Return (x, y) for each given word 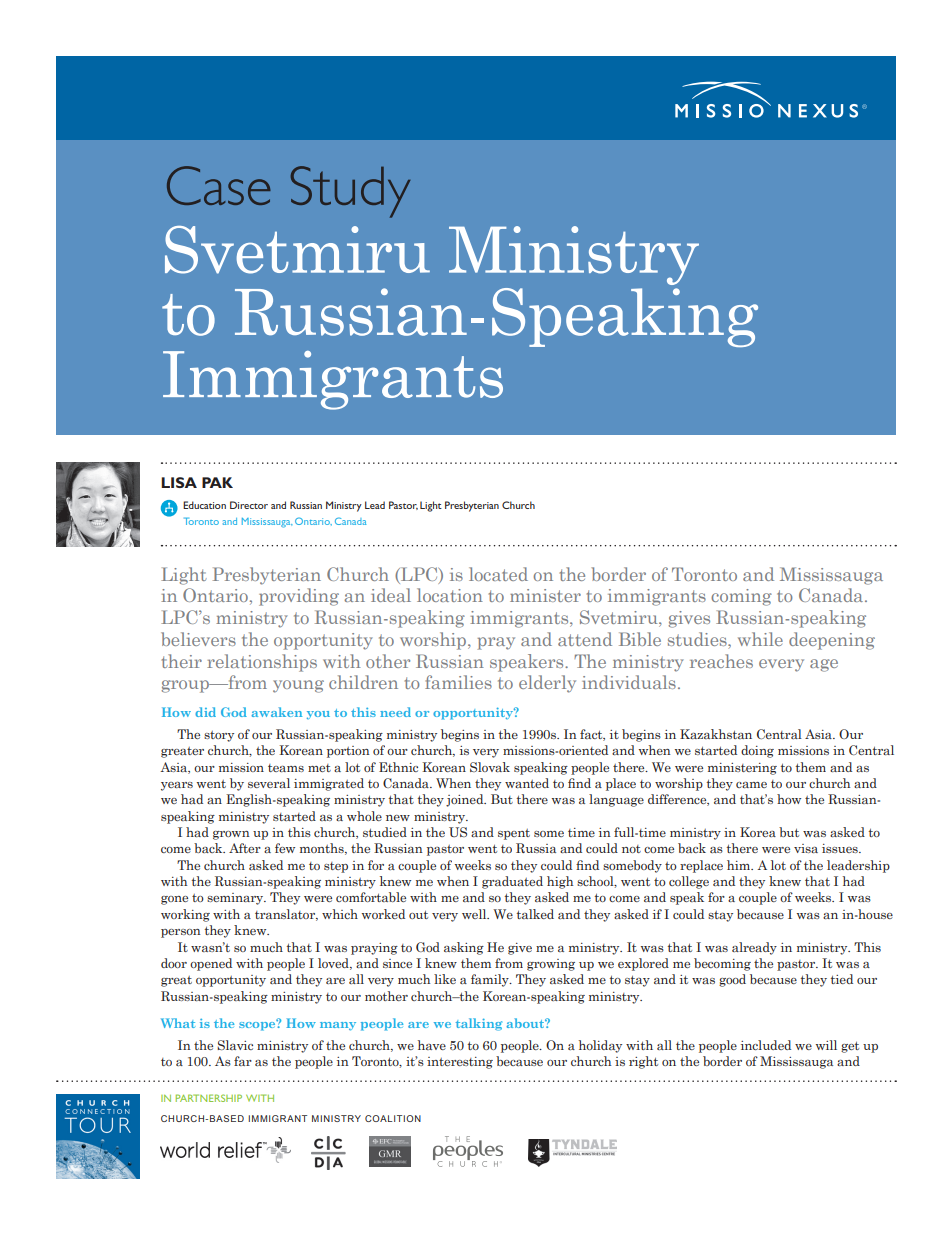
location (450, 595)
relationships (262, 663)
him (740, 865)
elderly (547, 684)
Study (351, 192)
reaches (721, 661)
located (498, 574)
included (766, 1045)
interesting (460, 1063)
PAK (217, 482)
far (243, 1061)
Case (219, 185)
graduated (512, 882)
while (760, 639)
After (245, 848)
